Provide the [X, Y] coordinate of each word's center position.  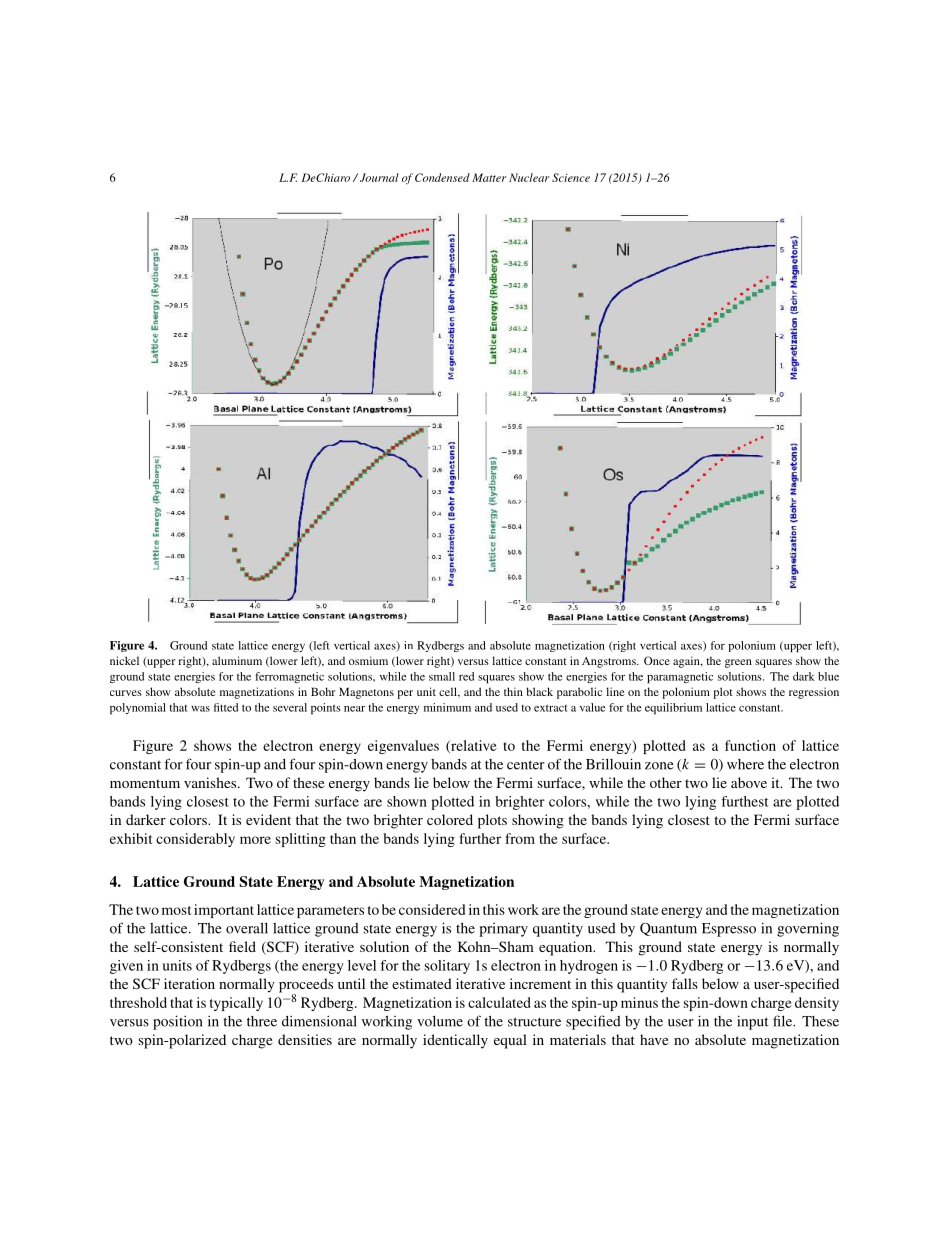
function [750, 745]
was [200, 709]
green [738, 663]
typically [236, 1004]
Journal [379, 177]
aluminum [237, 660]
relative [473, 746]
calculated [499, 1002]
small [442, 676]
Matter [489, 177]
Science [571, 177]
